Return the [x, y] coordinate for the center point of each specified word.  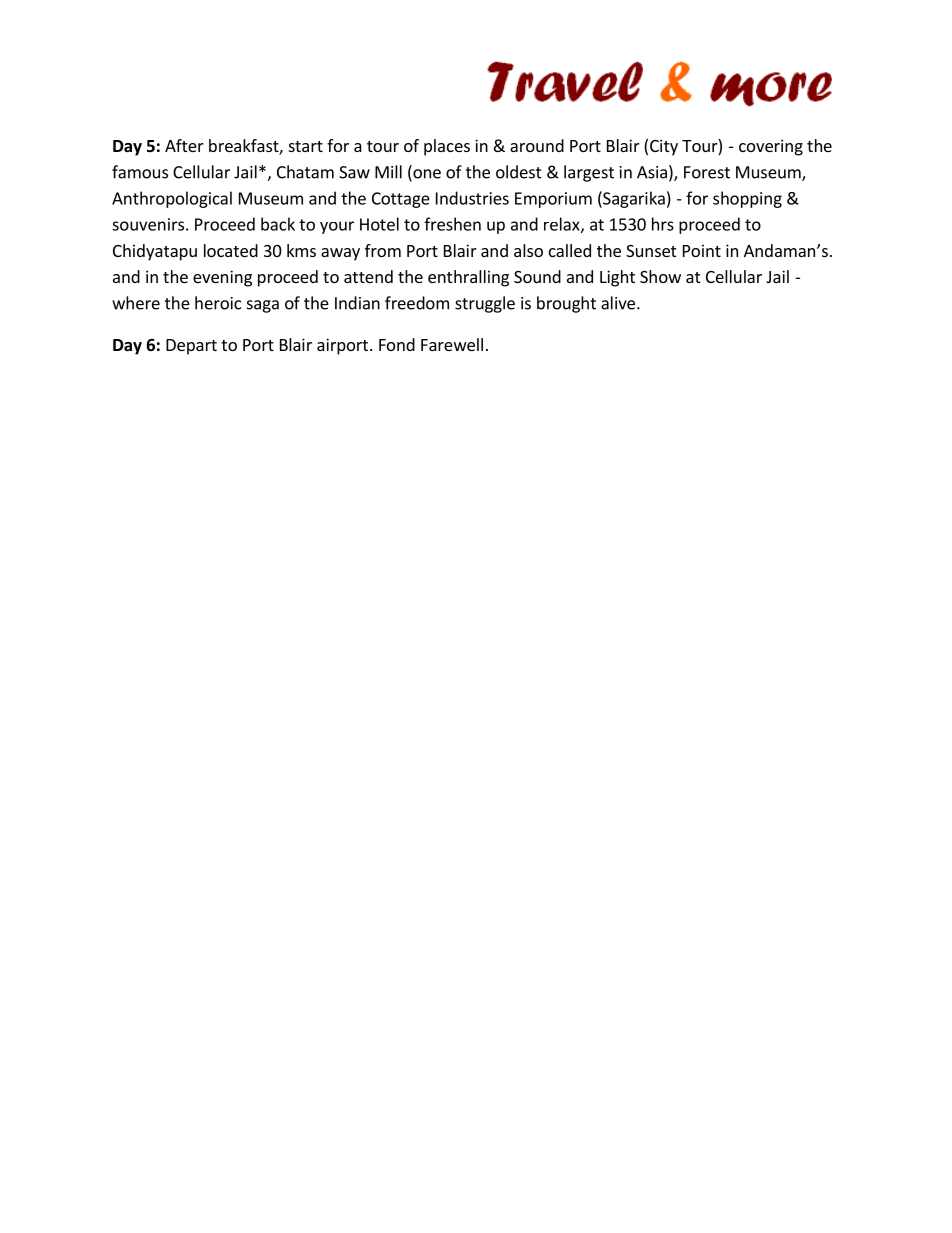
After [184, 145]
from [383, 250]
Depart [191, 347]
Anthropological [172, 199]
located [231, 250]
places [447, 147]
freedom [417, 303]
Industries [472, 198]
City [664, 147]
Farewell [452, 344]
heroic [218, 303]
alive [618, 303]
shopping [747, 199]
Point [702, 250]
